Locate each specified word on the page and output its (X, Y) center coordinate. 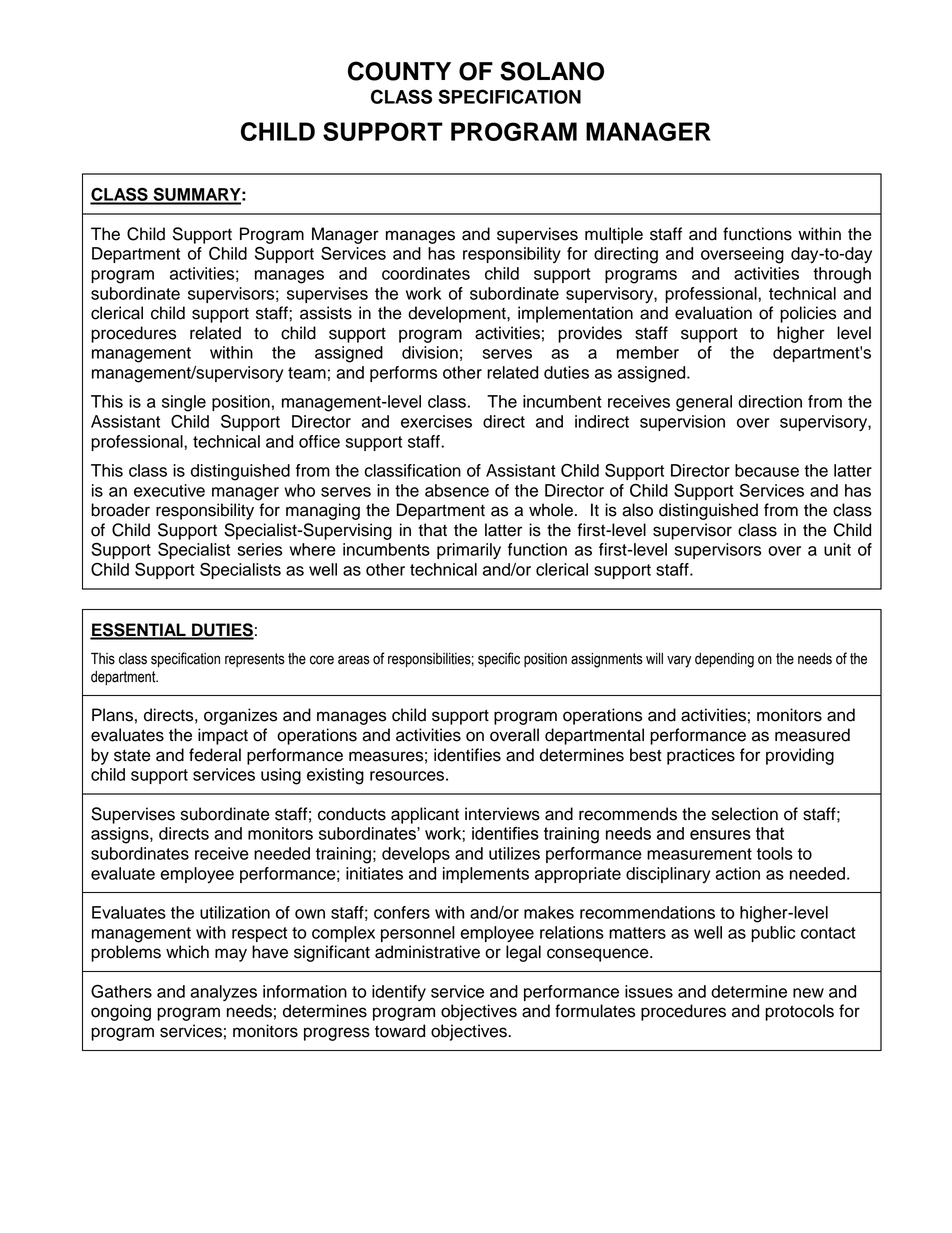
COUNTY (399, 71)
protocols (799, 1012)
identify (399, 993)
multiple (614, 235)
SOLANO (552, 71)
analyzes (223, 993)
